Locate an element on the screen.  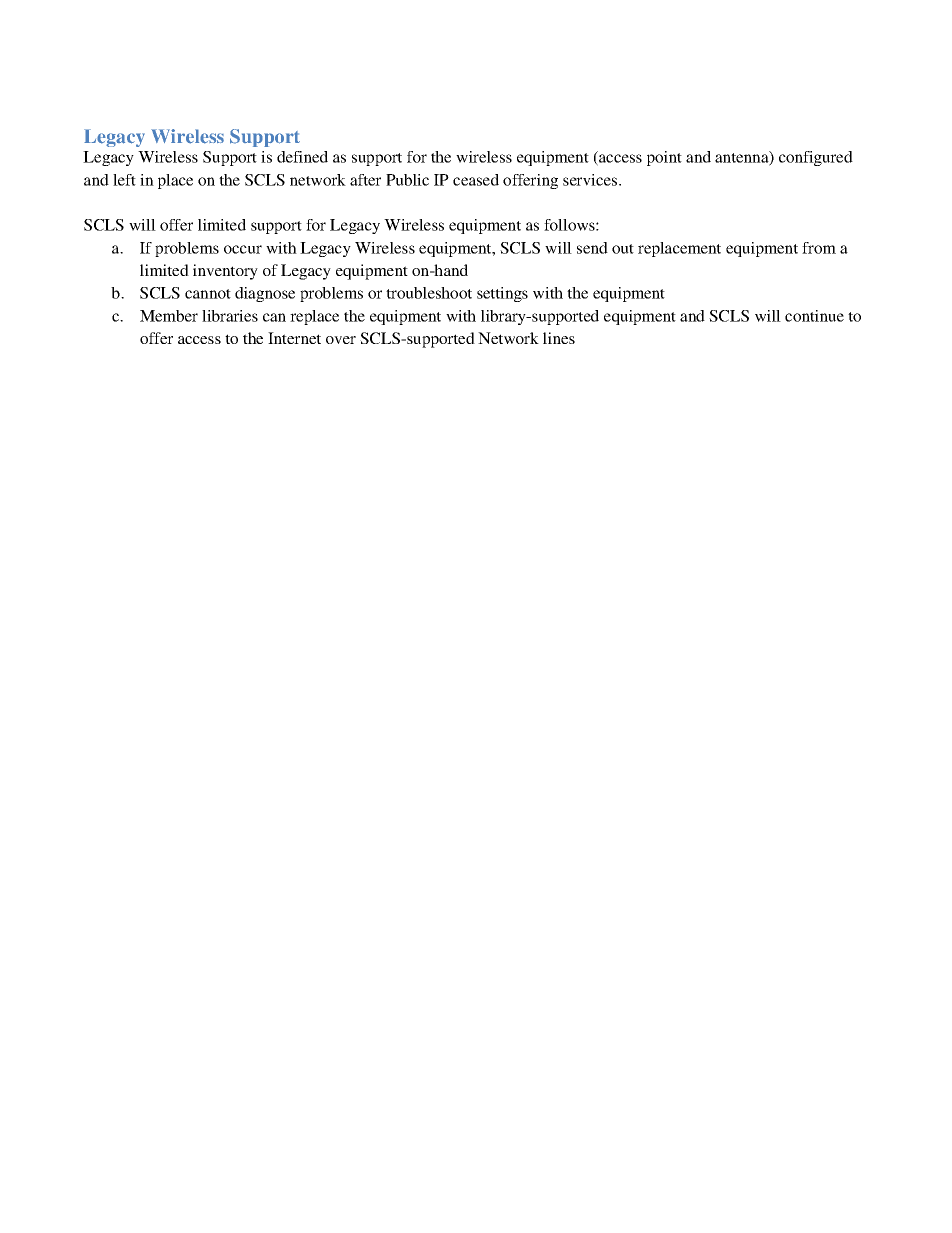
settings is located at coordinates (502, 294).
